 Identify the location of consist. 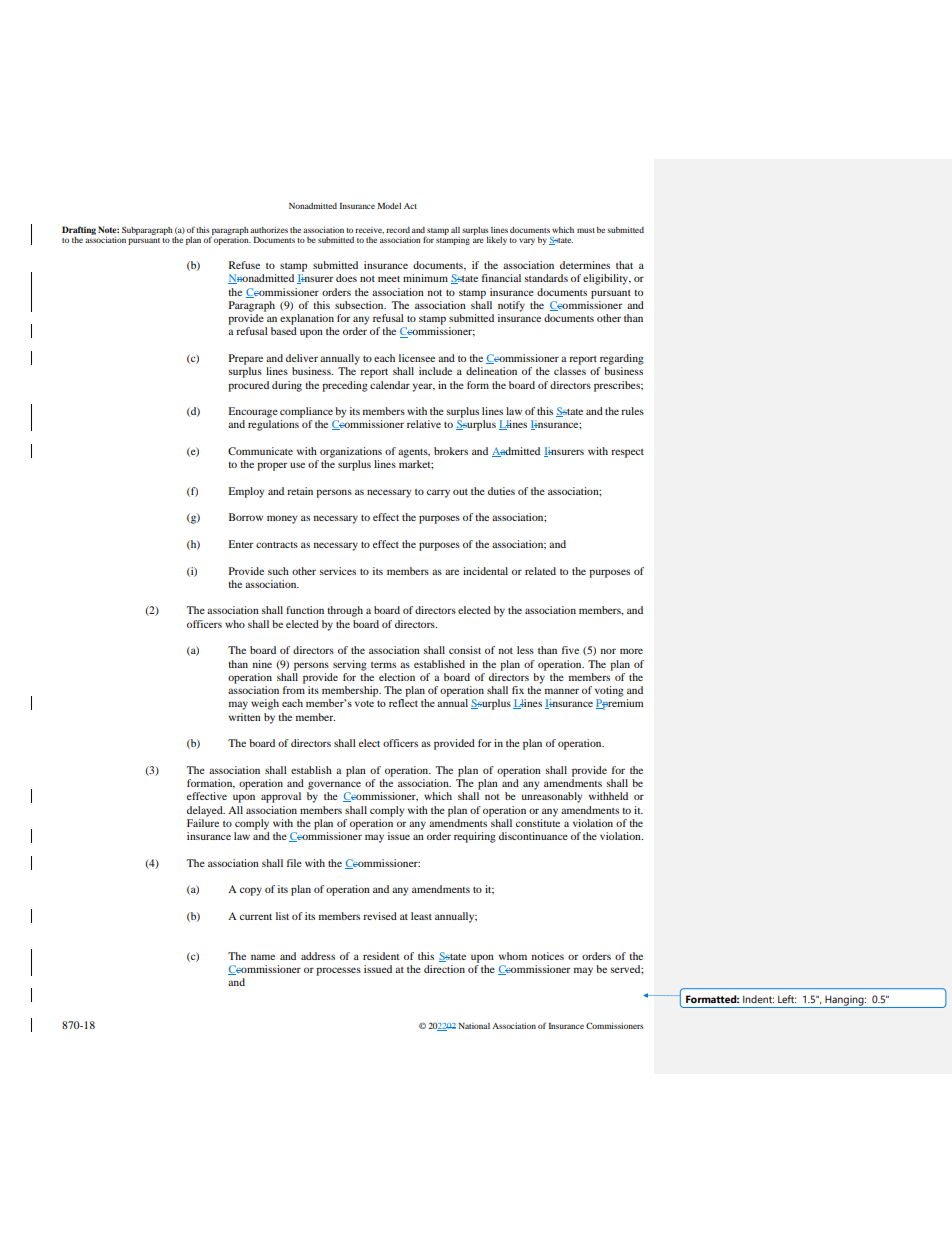
(465, 650).
